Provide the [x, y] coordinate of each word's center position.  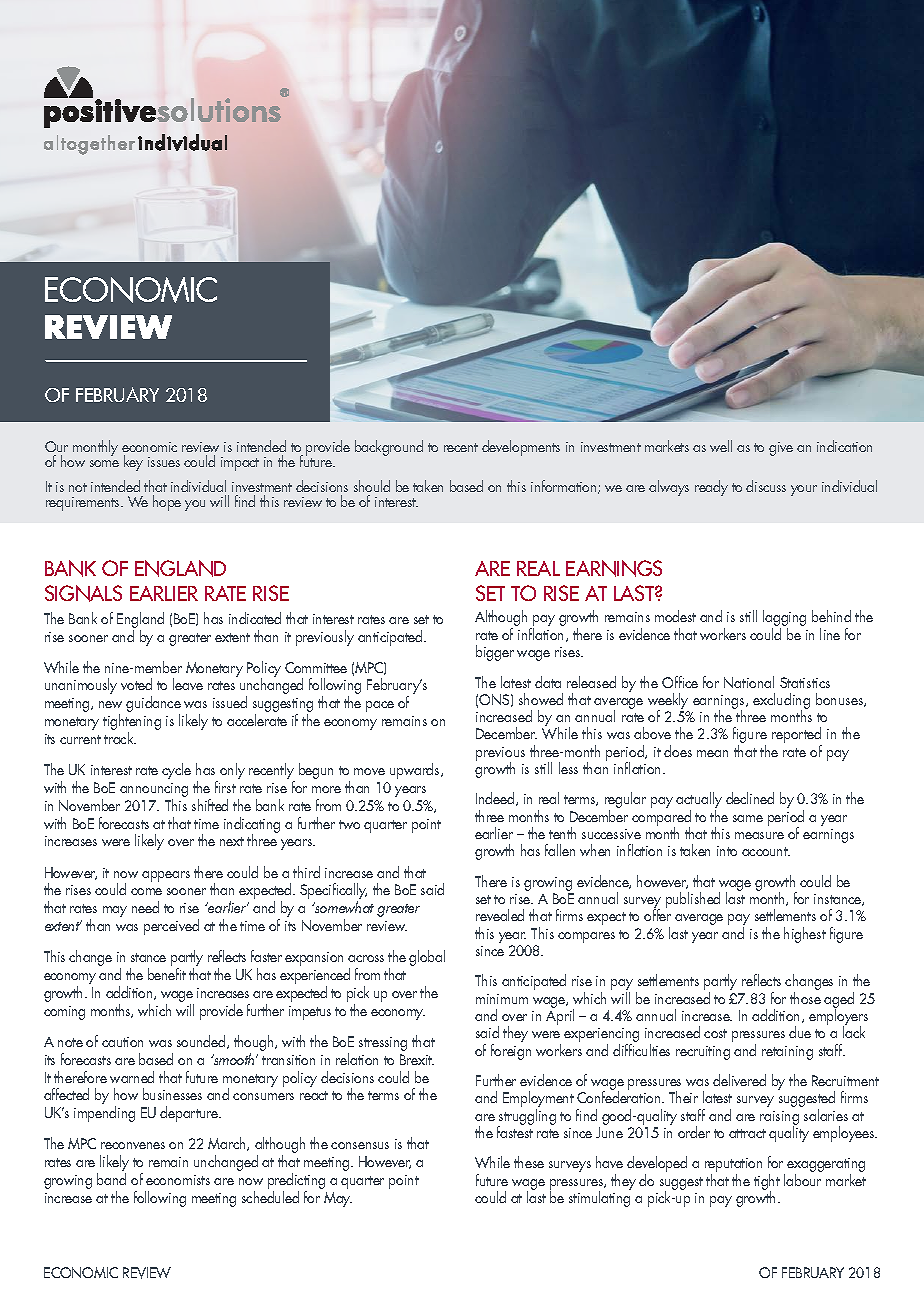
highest [805, 935]
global [427, 958]
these [529, 1162]
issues [164, 462]
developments [521, 448]
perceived [171, 927]
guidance [153, 705]
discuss [766, 486]
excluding [781, 702]
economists [178, 1180]
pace [380, 706]
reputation [733, 1166]
